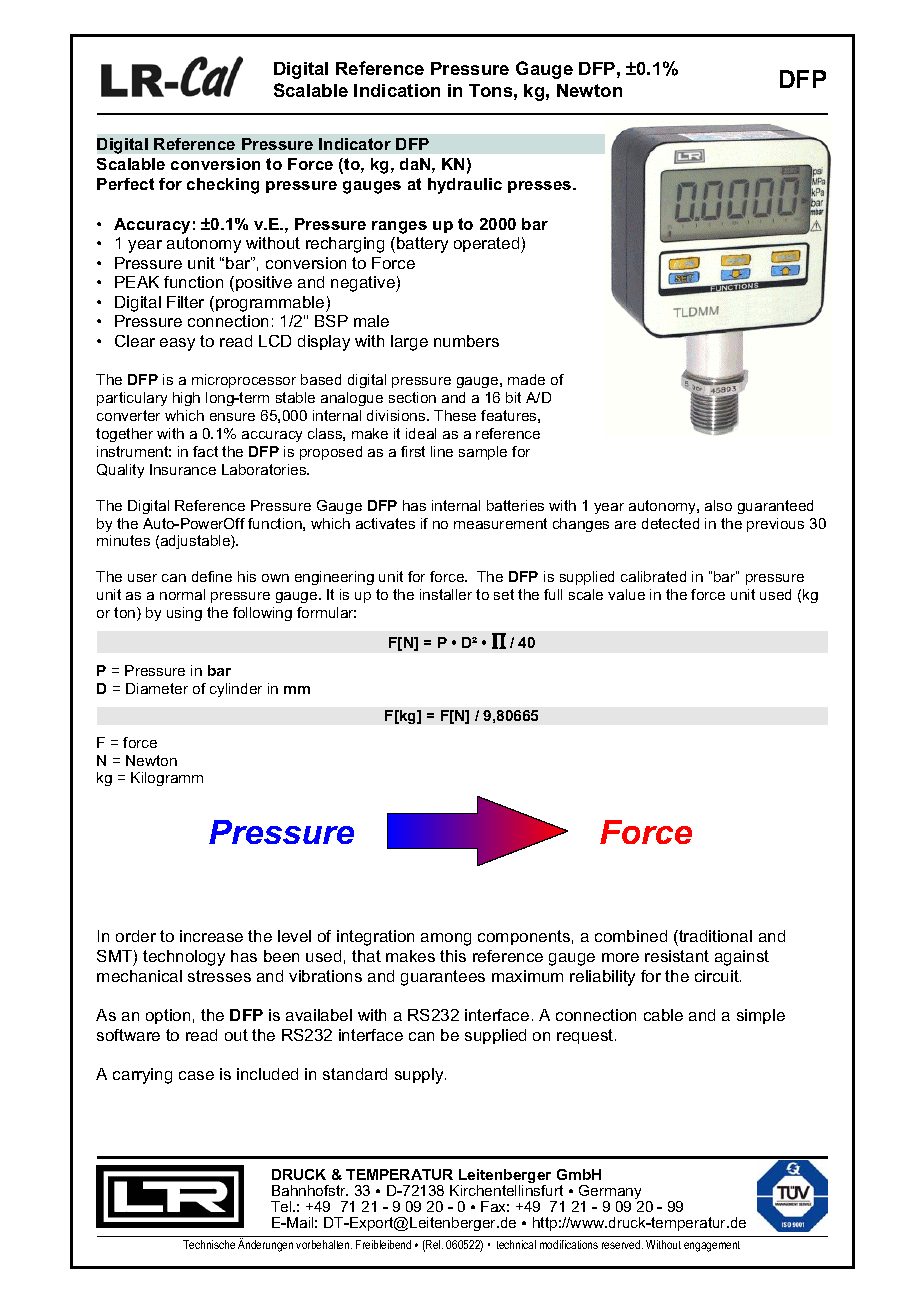 This screenshot has height=1308, width=924. What do you see at coordinates (626, 594) in the screenshot?
I see `value` at bounding box center [626, 594].
